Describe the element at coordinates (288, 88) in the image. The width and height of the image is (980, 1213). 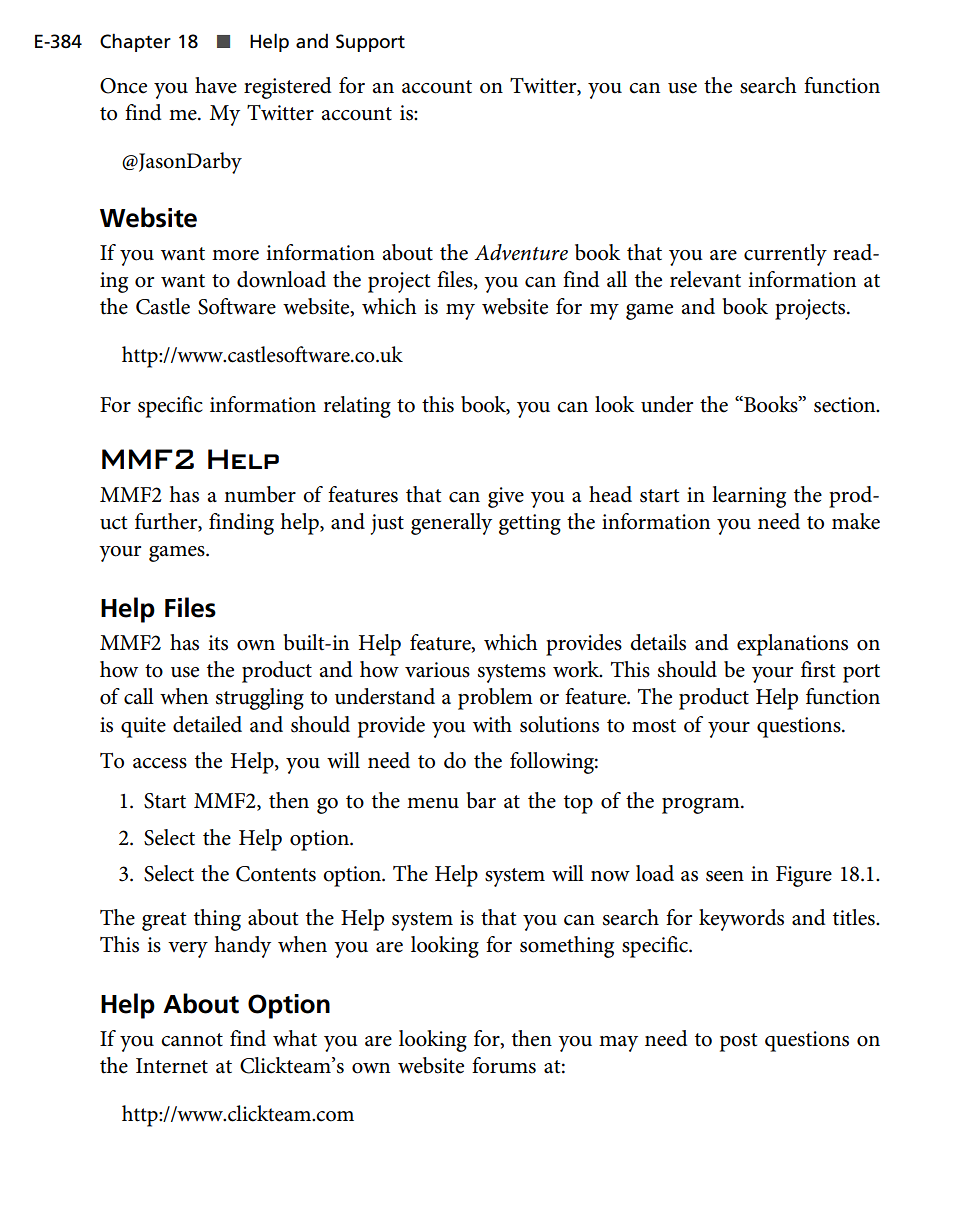
I see `registered` at that location.
